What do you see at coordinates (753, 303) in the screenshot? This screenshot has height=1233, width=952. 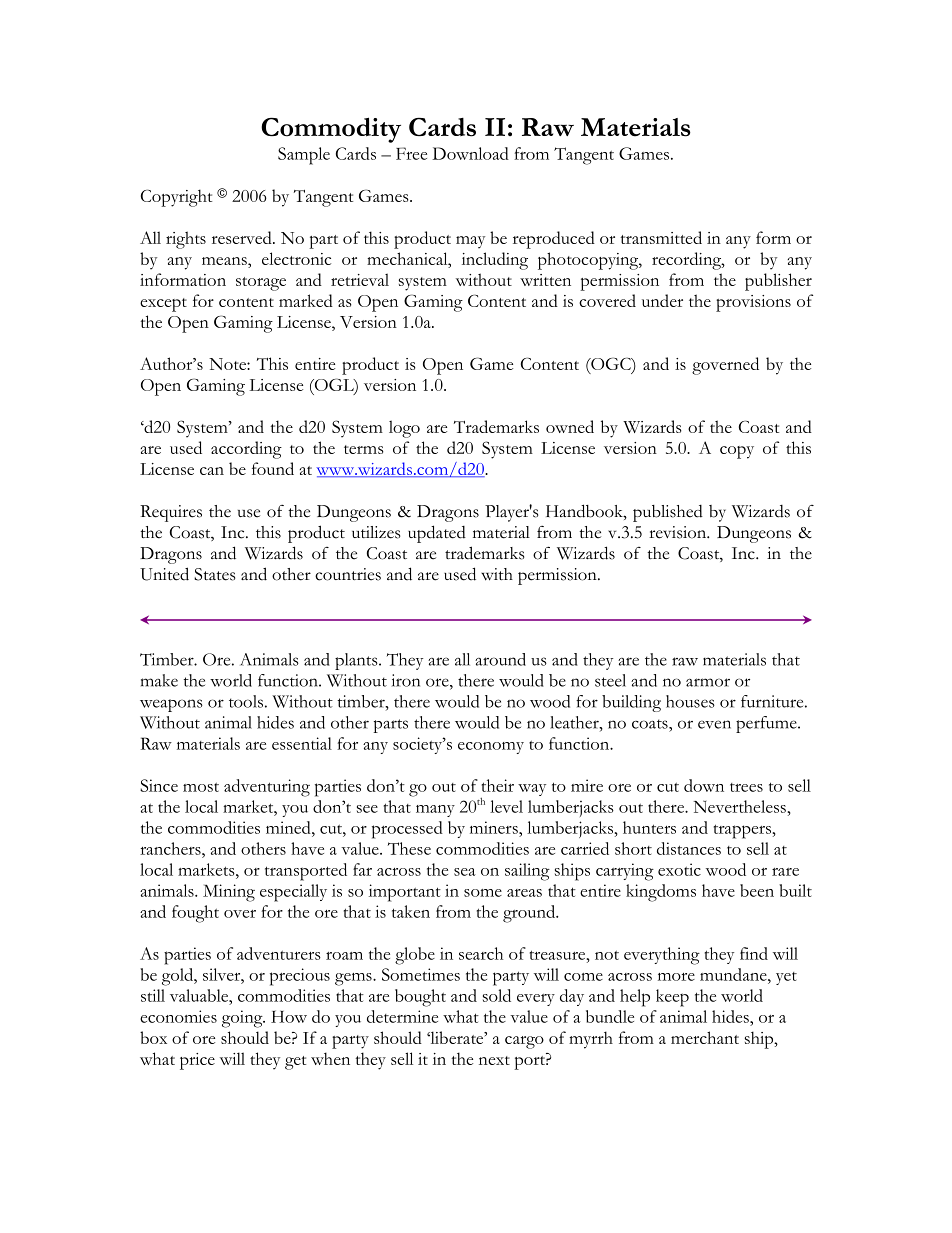 I see `provisions` at bounding box center [753, 303].
